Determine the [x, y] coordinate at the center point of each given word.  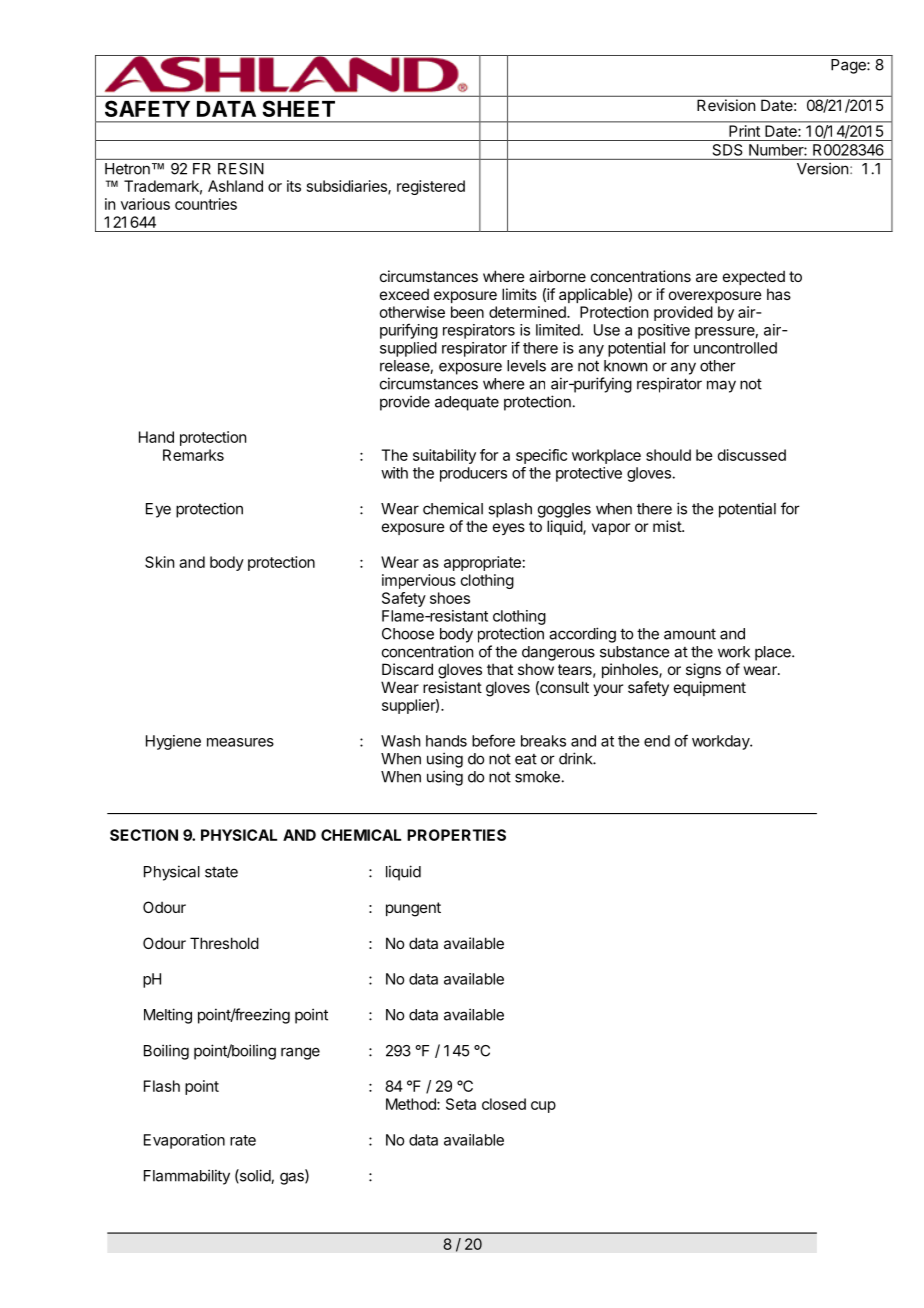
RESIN [241, 169]
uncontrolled [735, 348]
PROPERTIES [456, 835]
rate [243, 1140]
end [657, 741]
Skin [159, 562]
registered [431, 187]
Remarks [193, 455]
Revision [726, 105]
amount [690, 634]
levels [526, 366]
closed [504, 1104]
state [221, 872]
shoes [450, 598]
